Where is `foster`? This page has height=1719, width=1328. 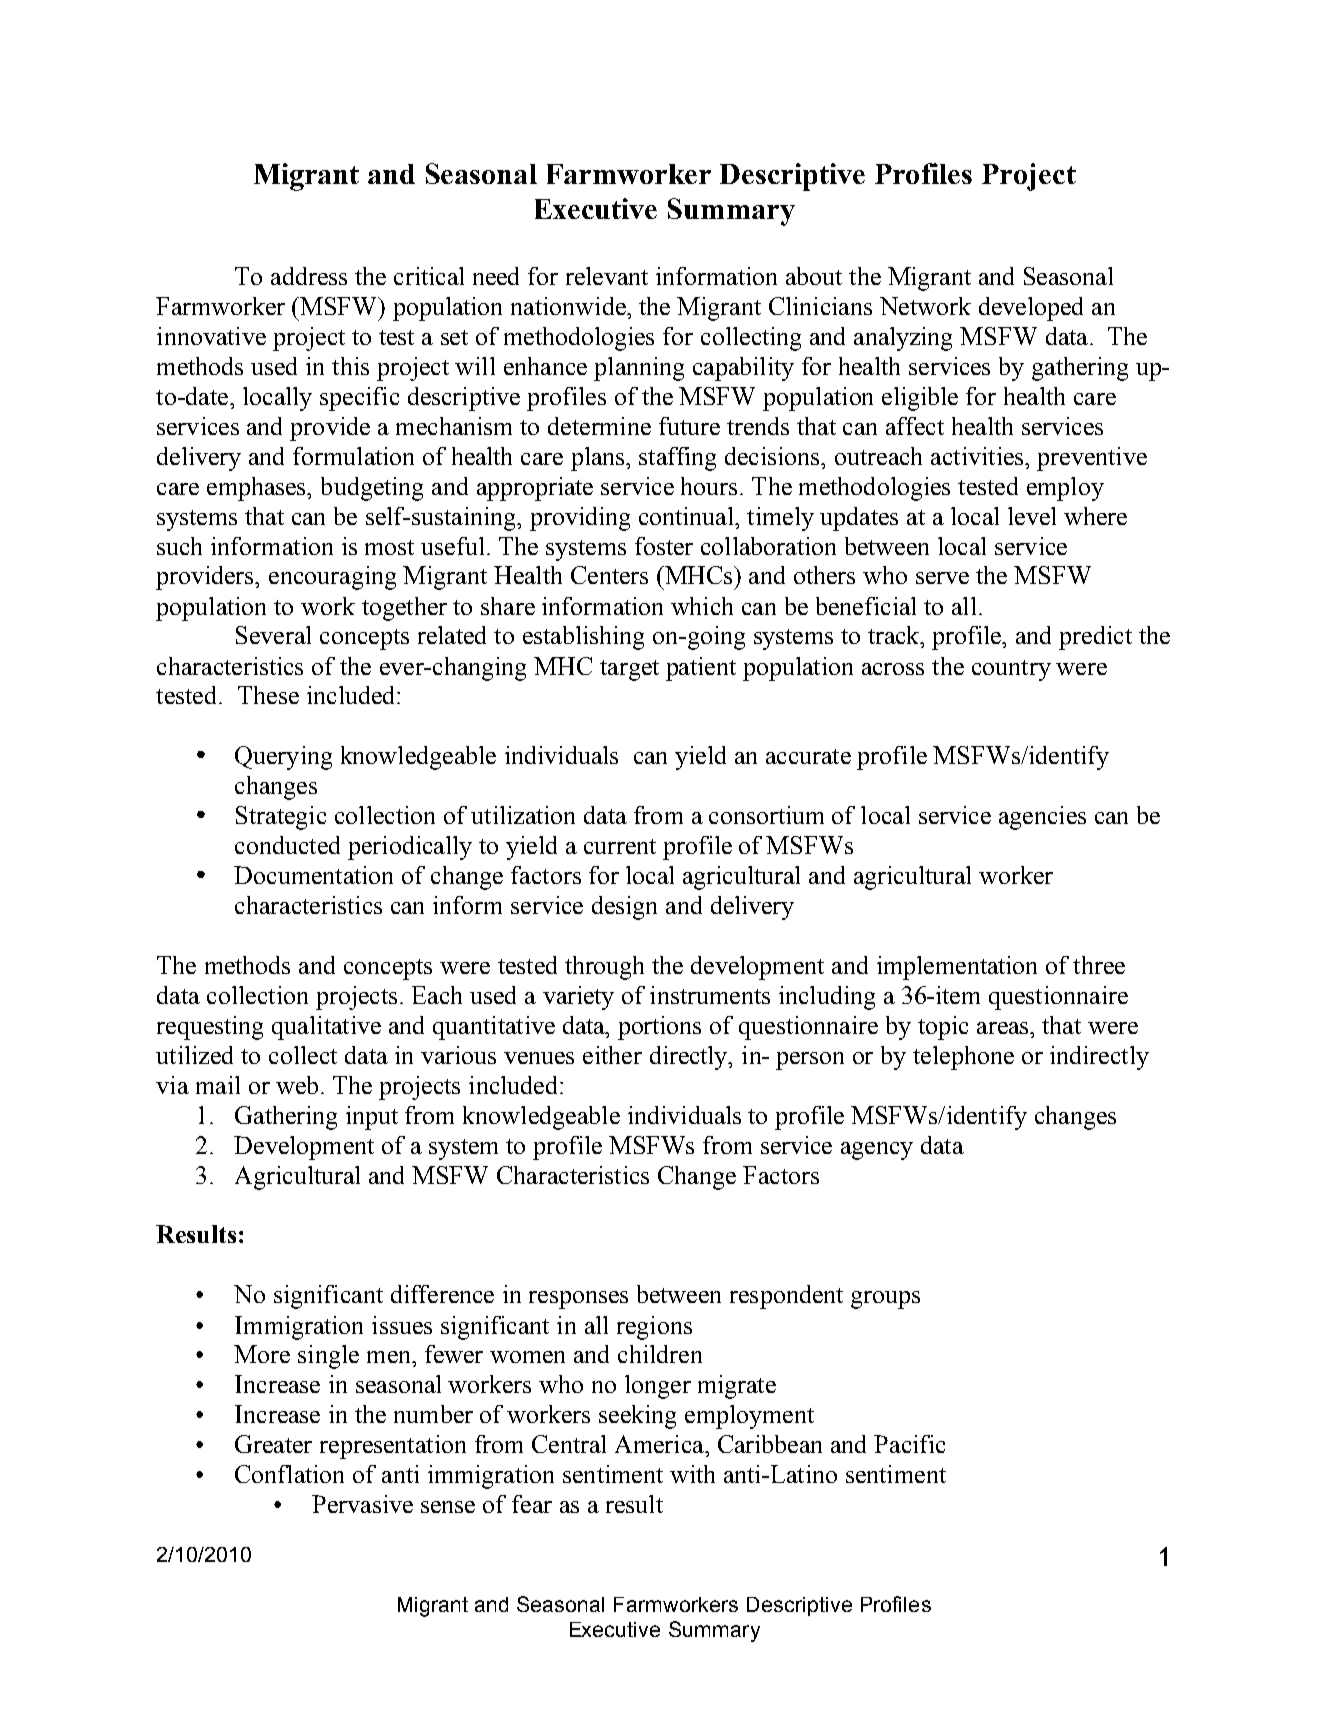
foster is located at coordinates (664, 546).
